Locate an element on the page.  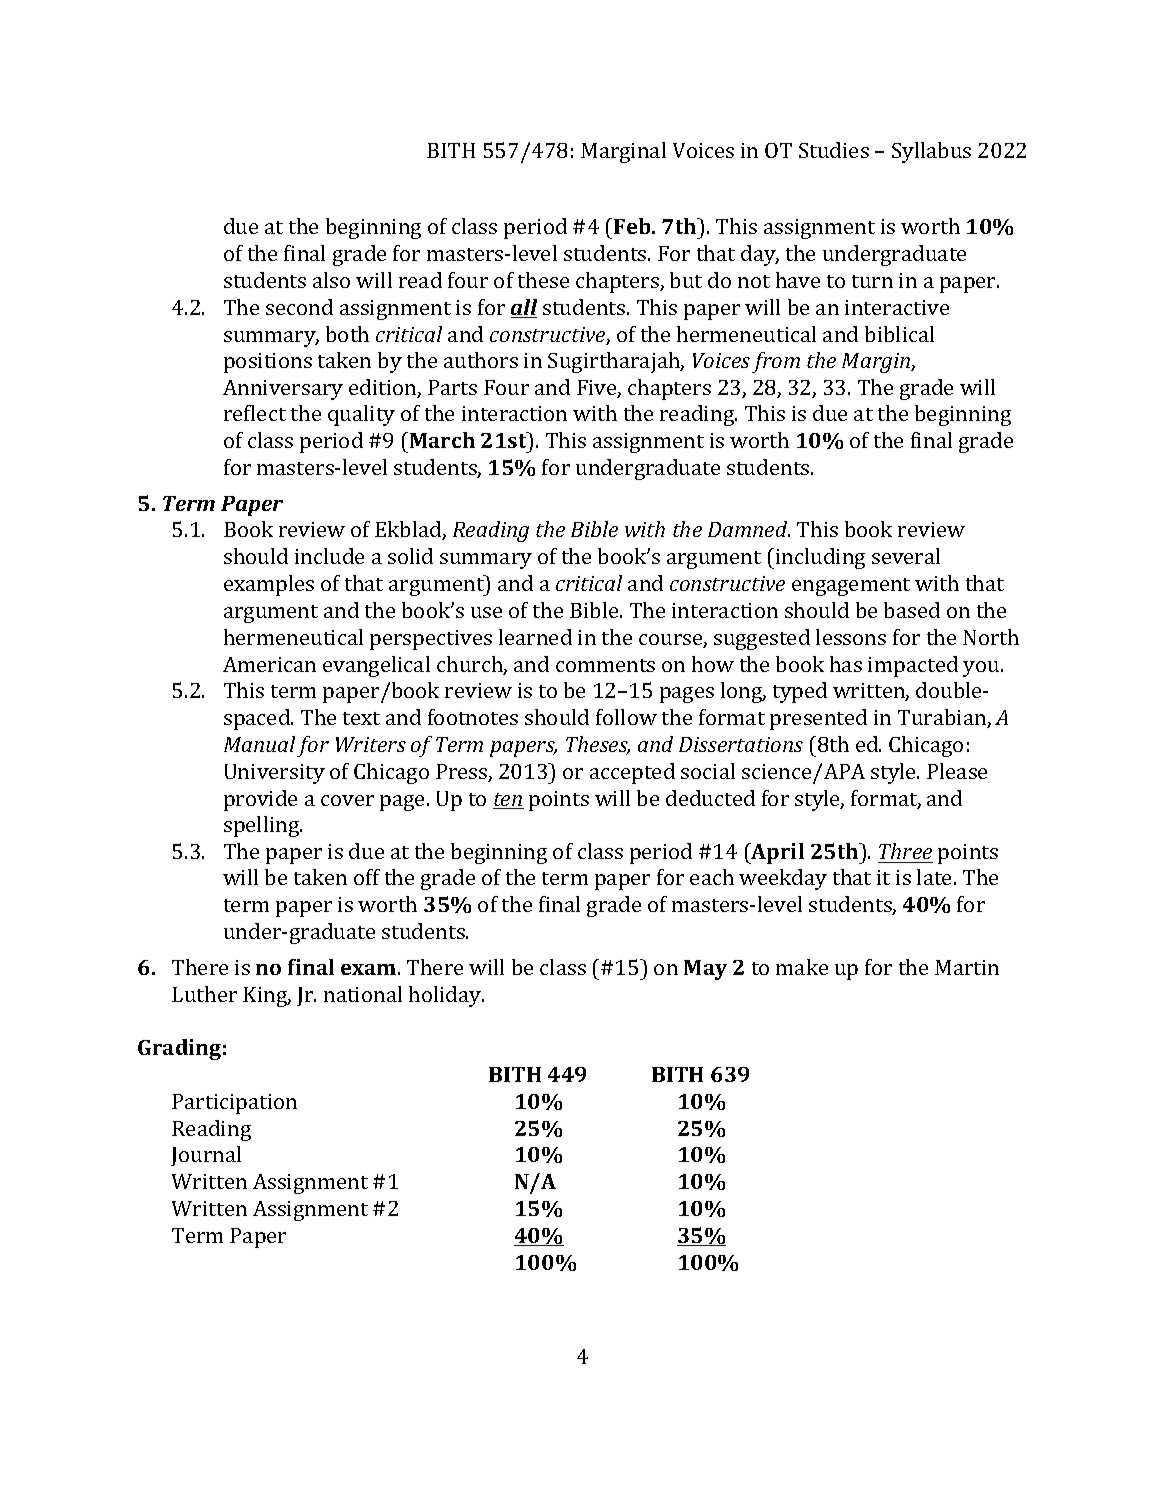
reflect is located at coordinates (255, 413).
